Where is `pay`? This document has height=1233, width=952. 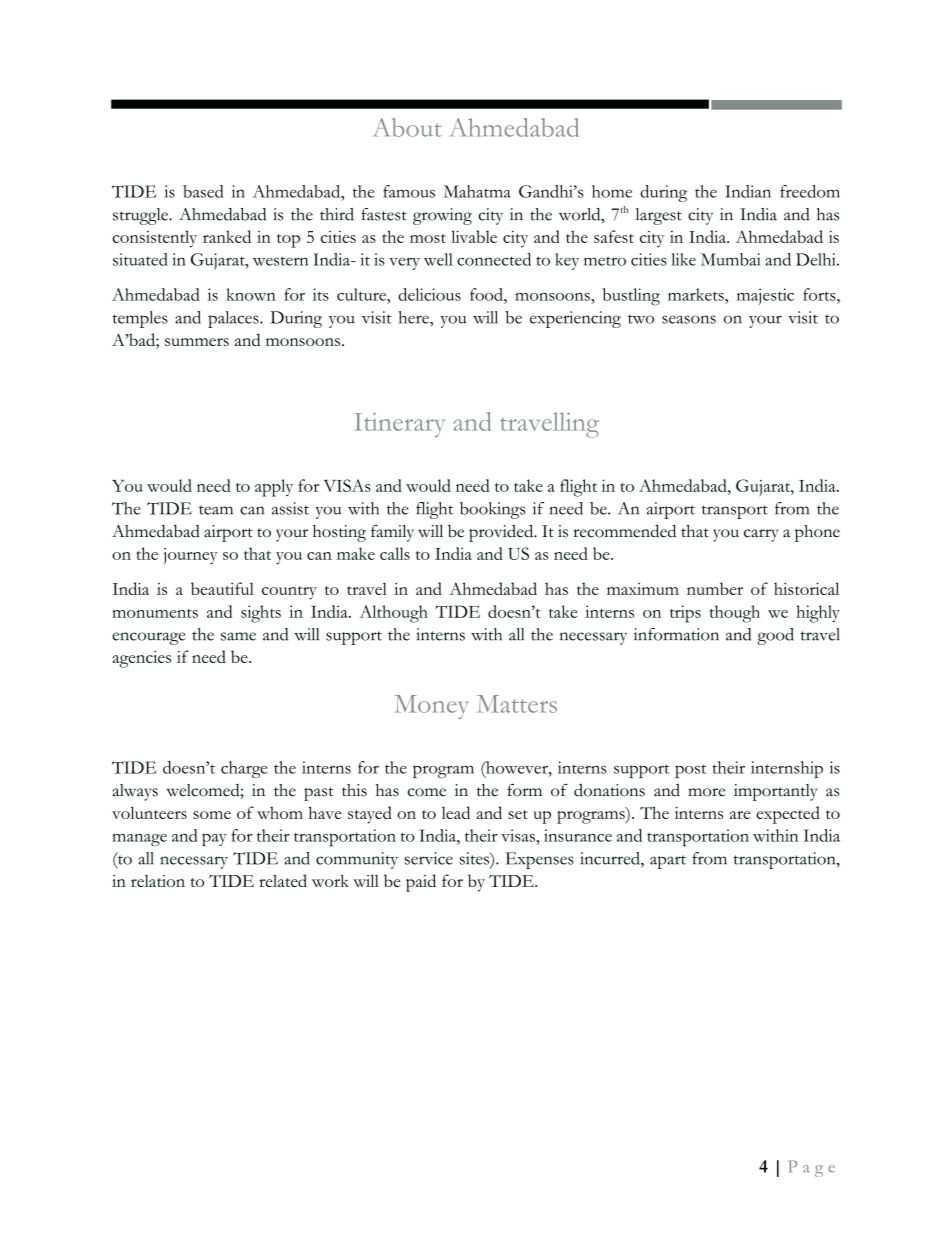 pay is located at coordinates (214, 839).
